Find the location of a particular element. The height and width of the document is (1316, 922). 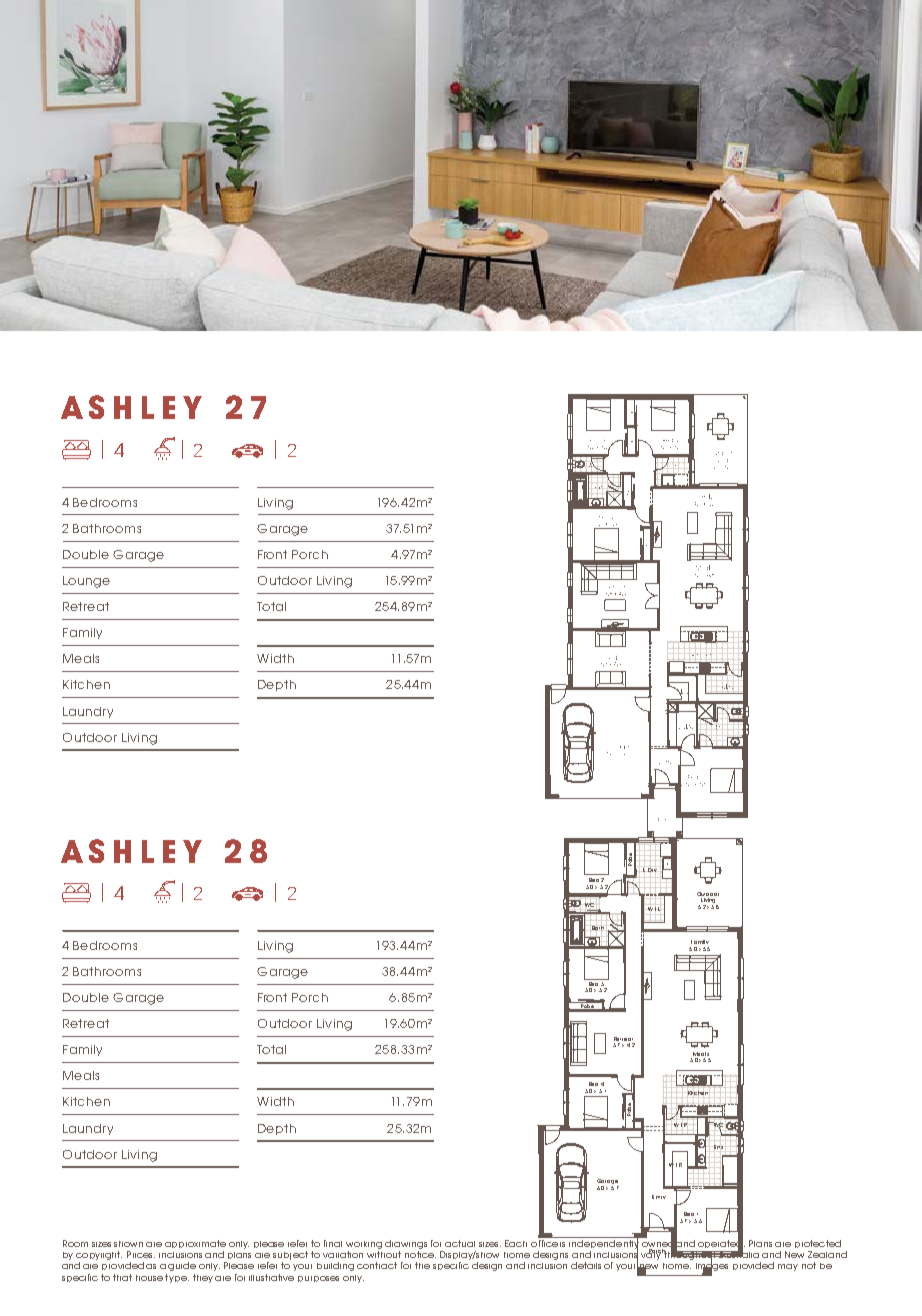

Ens is located at coordinates (718, 1147).
